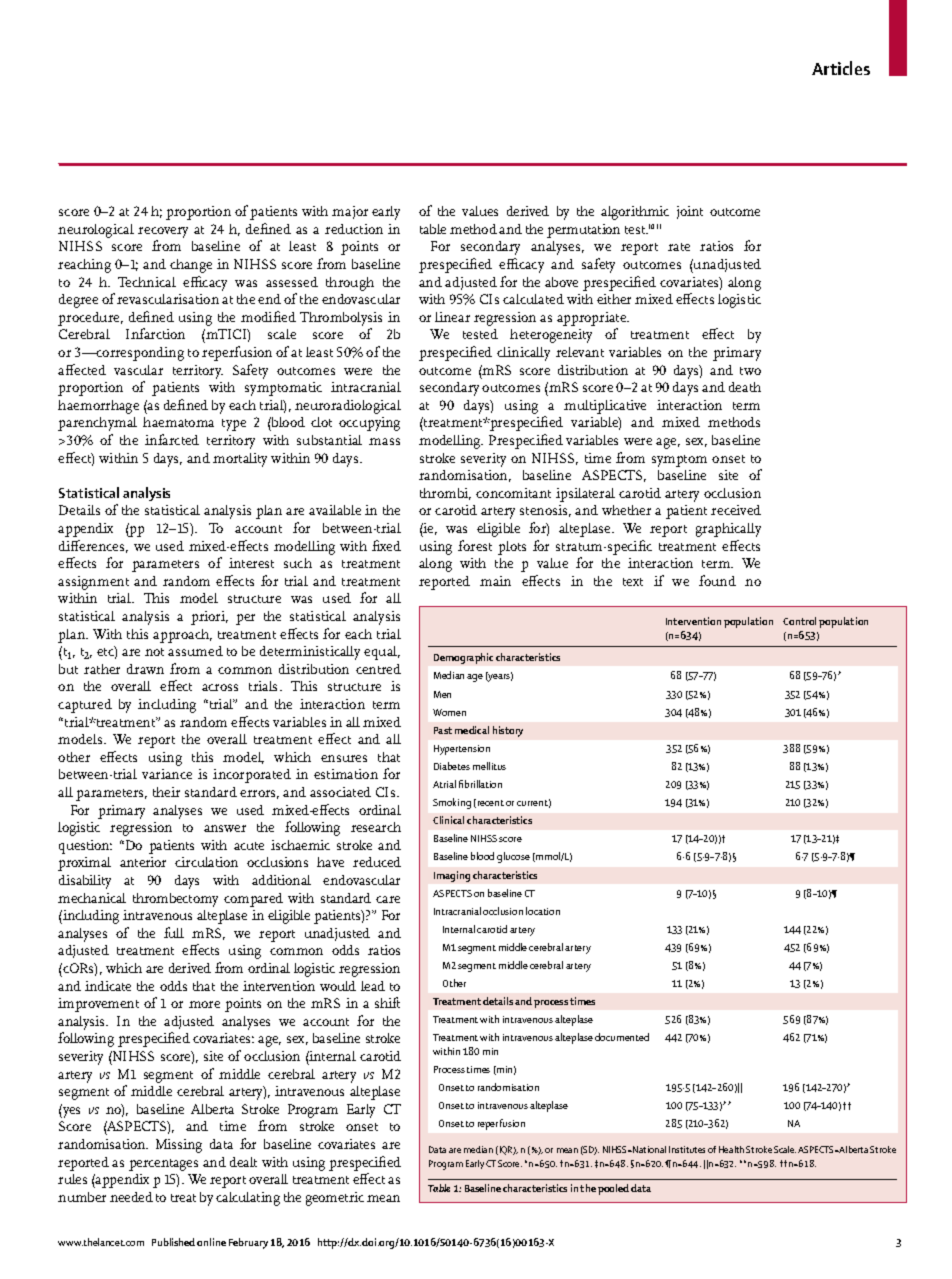  I want to click on shift, so click(387, 1002).
